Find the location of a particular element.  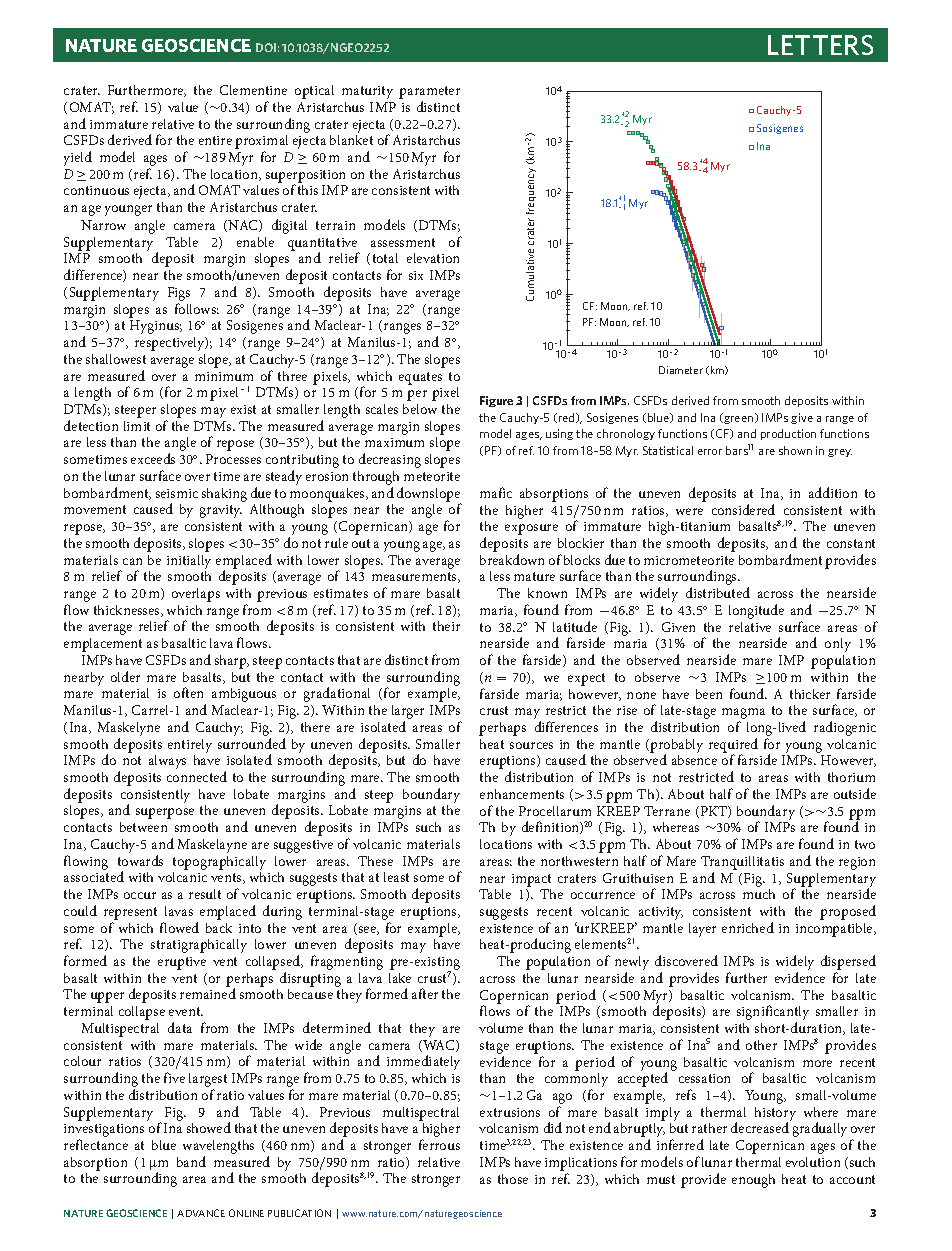

outside is located at coordinates (855, 793).
